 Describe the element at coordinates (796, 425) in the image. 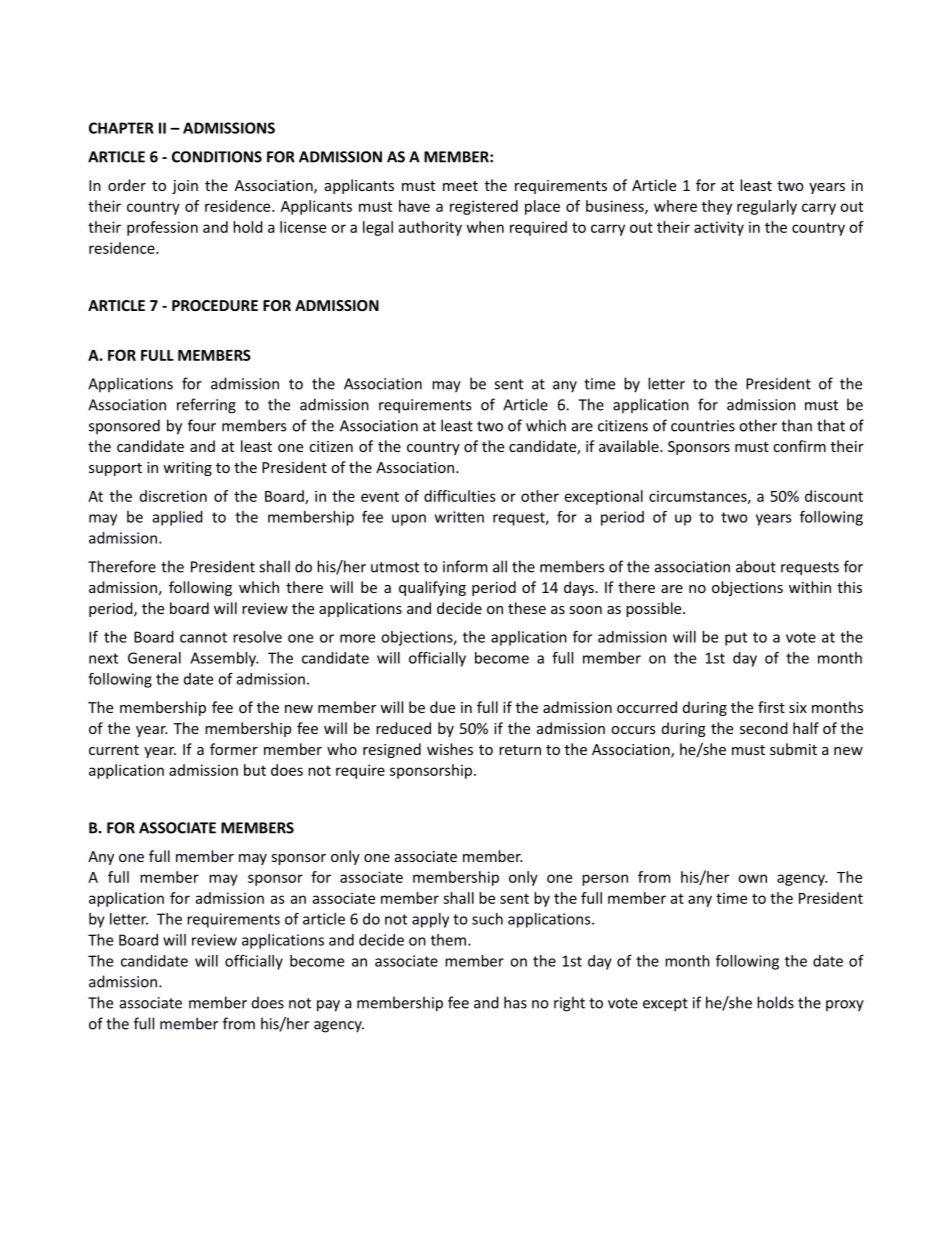

I see `than` at that location.
